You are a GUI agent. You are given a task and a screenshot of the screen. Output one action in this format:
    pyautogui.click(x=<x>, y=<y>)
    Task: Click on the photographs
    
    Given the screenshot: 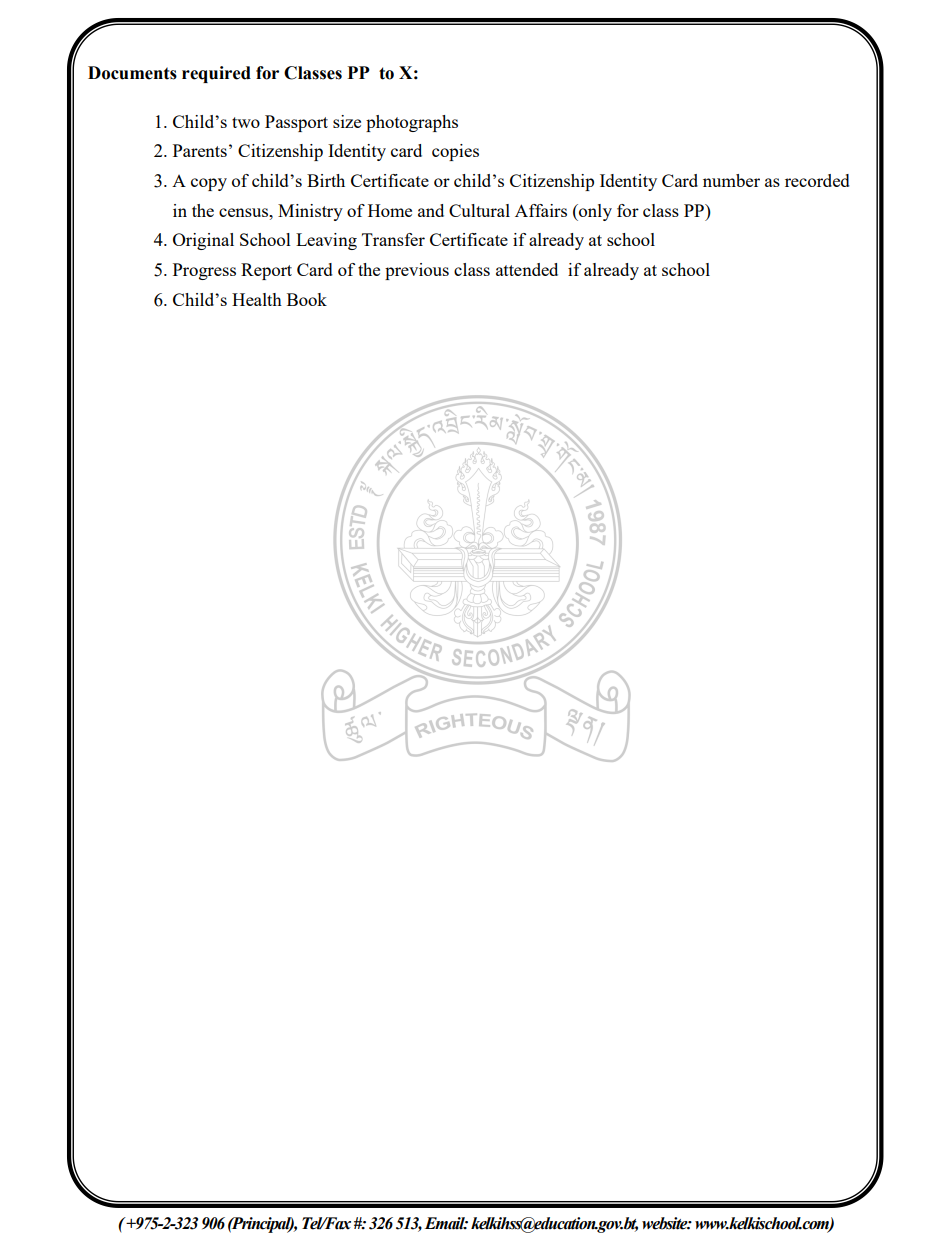 What is the action you would take?
    pyautogui.click(x=412, y=123)
